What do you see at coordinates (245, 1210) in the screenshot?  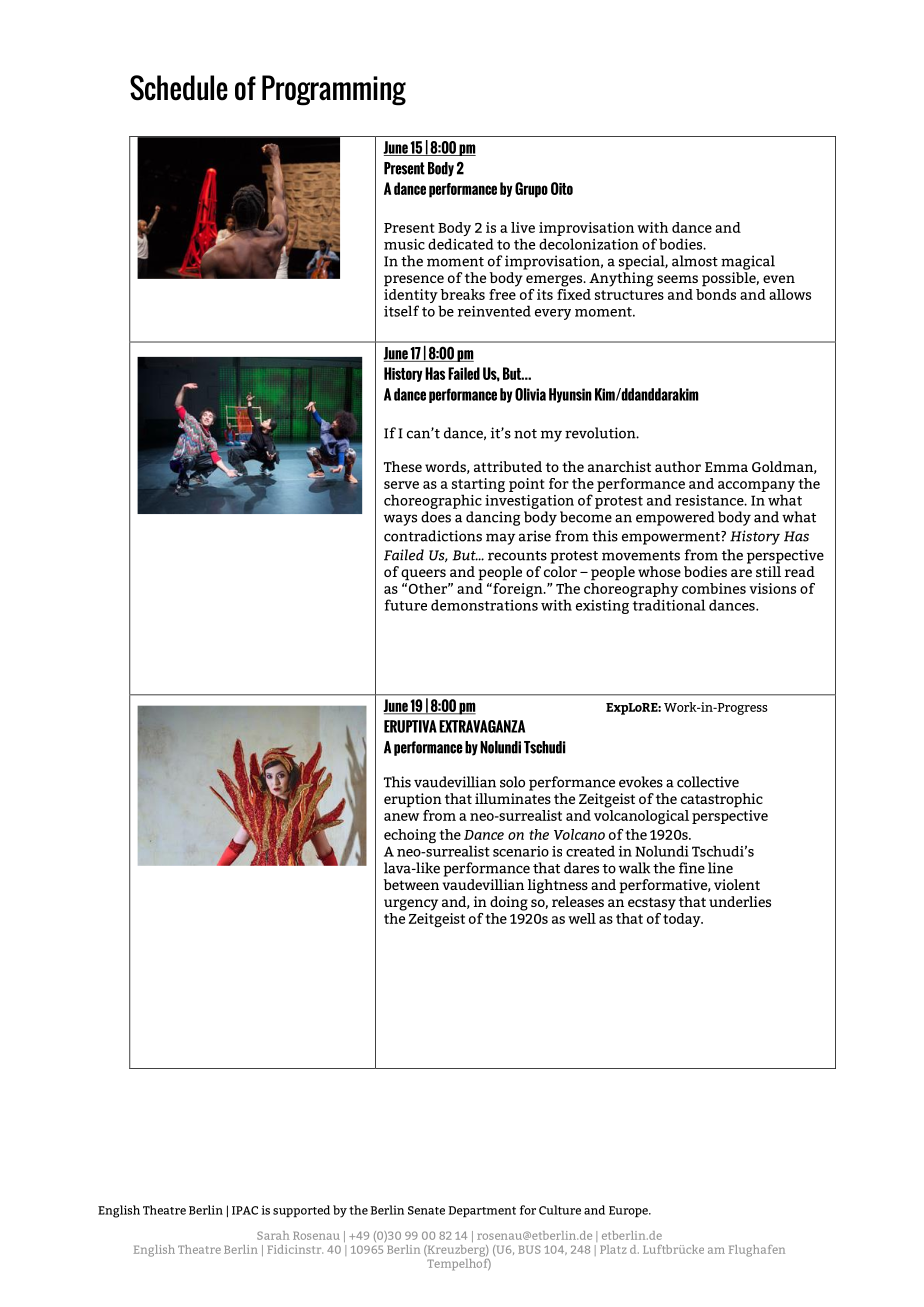 I see `IPAC` at bounding box center [245, 1210].
